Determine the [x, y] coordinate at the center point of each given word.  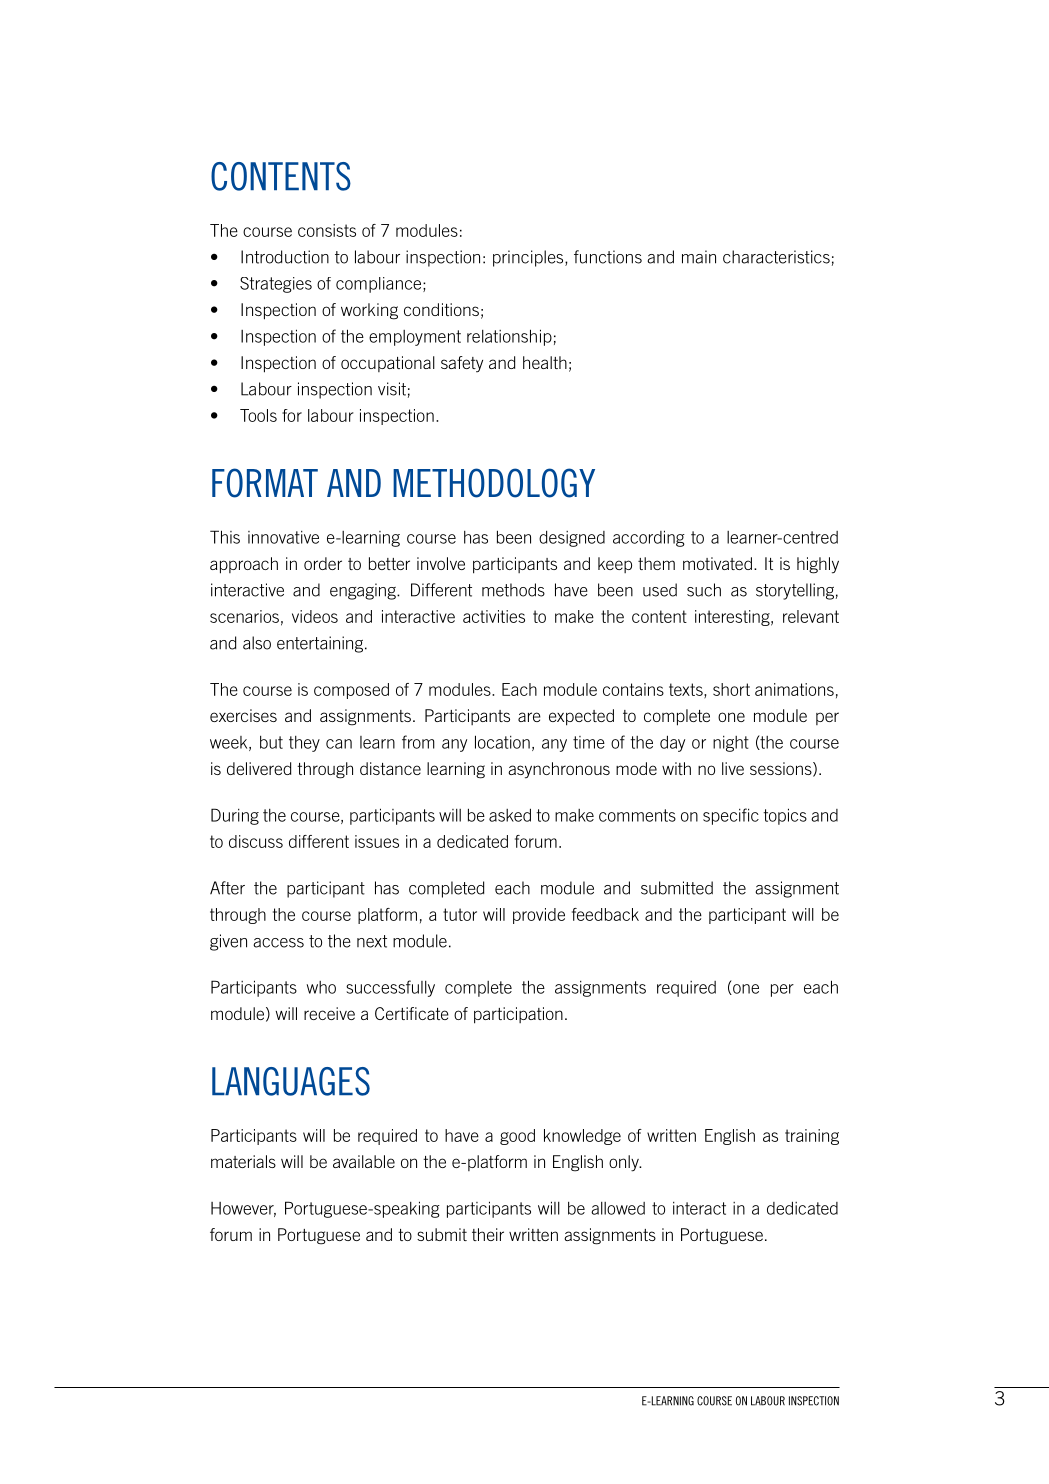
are [529, 717]
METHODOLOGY [494, 483]
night [731, 744]
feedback [605, 914]
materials [243, 1161]
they [304, 744]
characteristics [776, 257]
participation [518, 1015]
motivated [717, 563]
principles [529, 258]
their [488, 1234]
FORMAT [265, 483]
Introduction [285, 257]
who [321, 987]
